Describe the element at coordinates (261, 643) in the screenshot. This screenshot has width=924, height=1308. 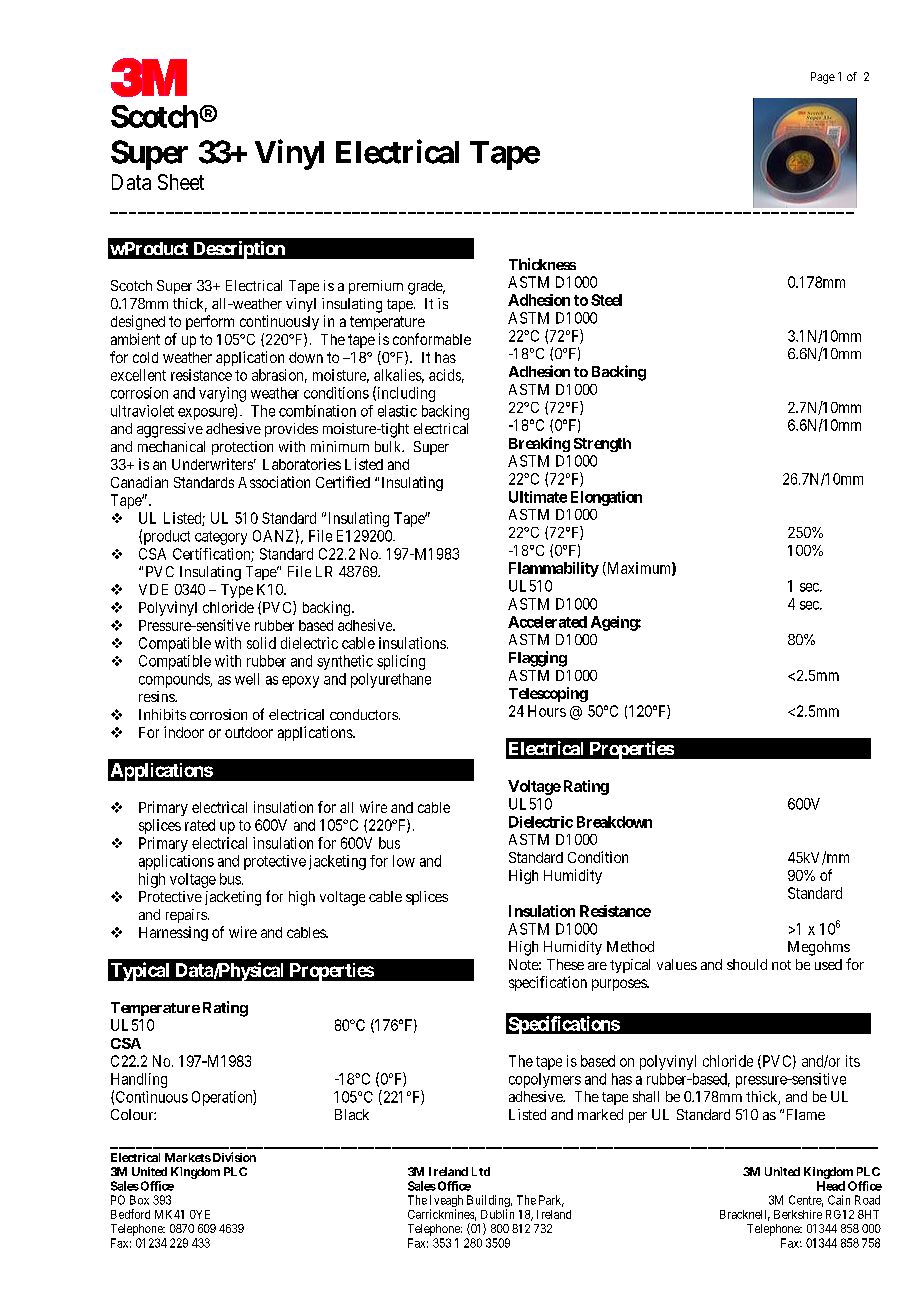
I see `solid` at that location.
